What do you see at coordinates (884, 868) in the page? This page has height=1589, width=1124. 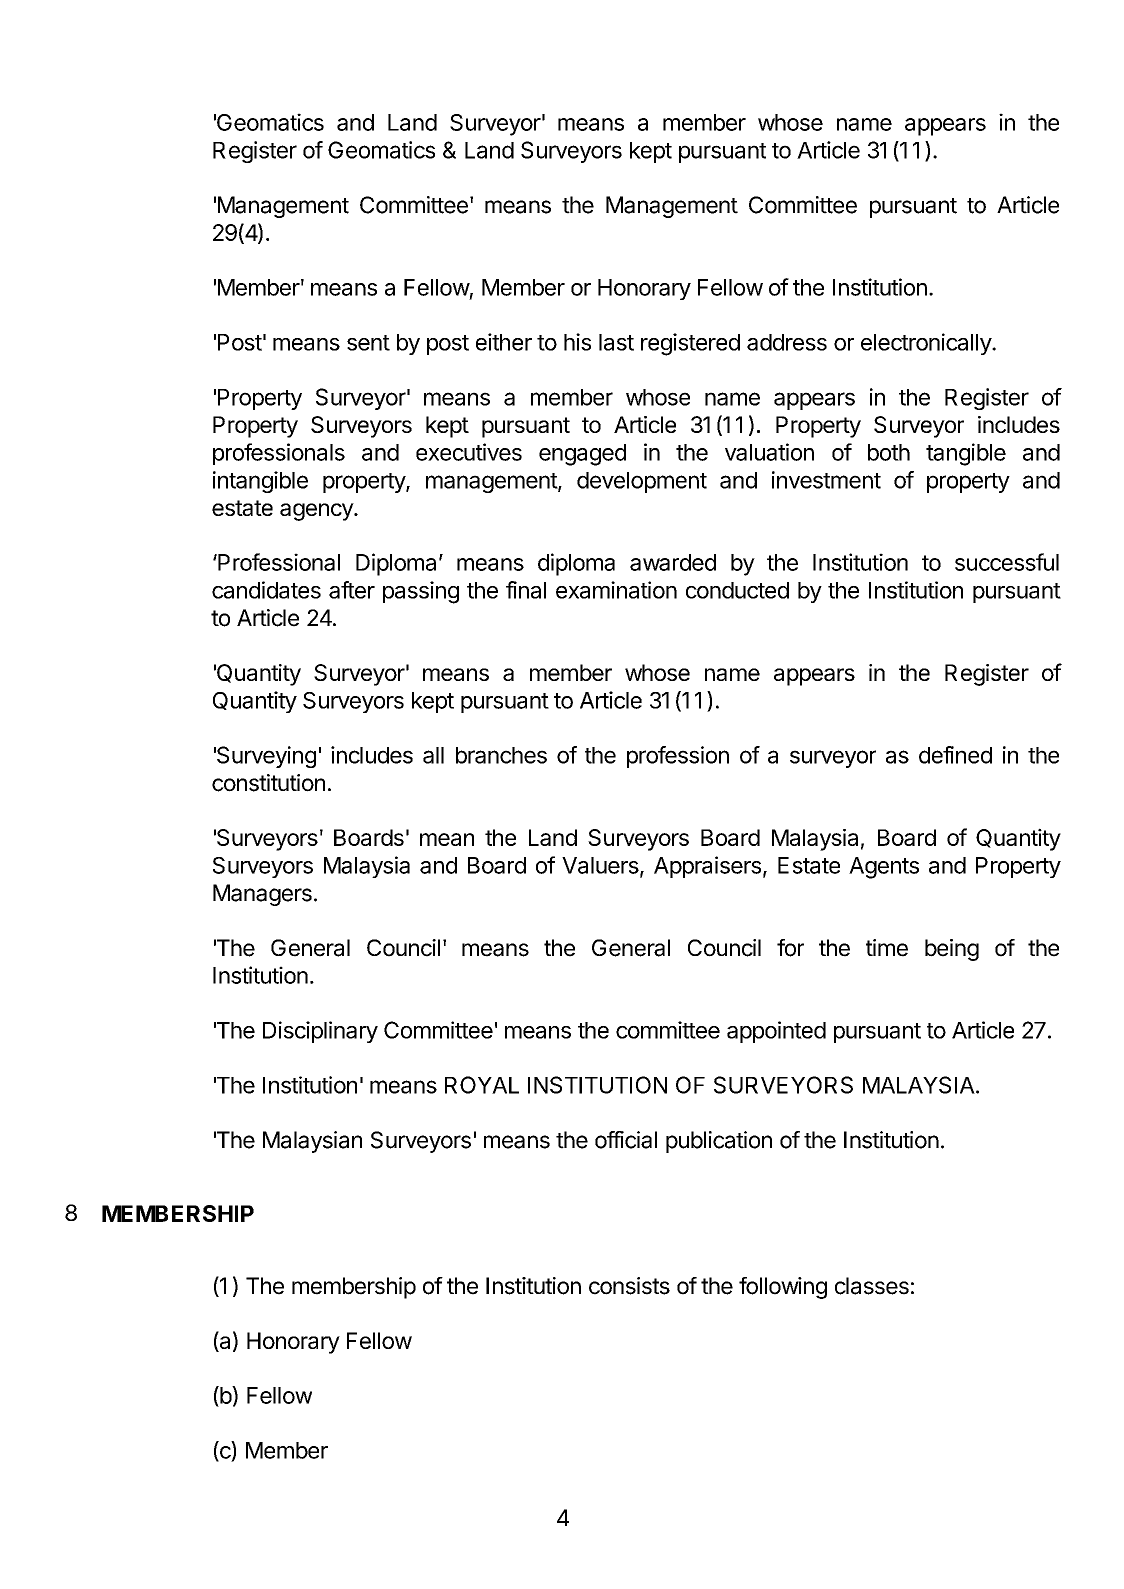 I see `Agents` at bounding box center [884, 868].
